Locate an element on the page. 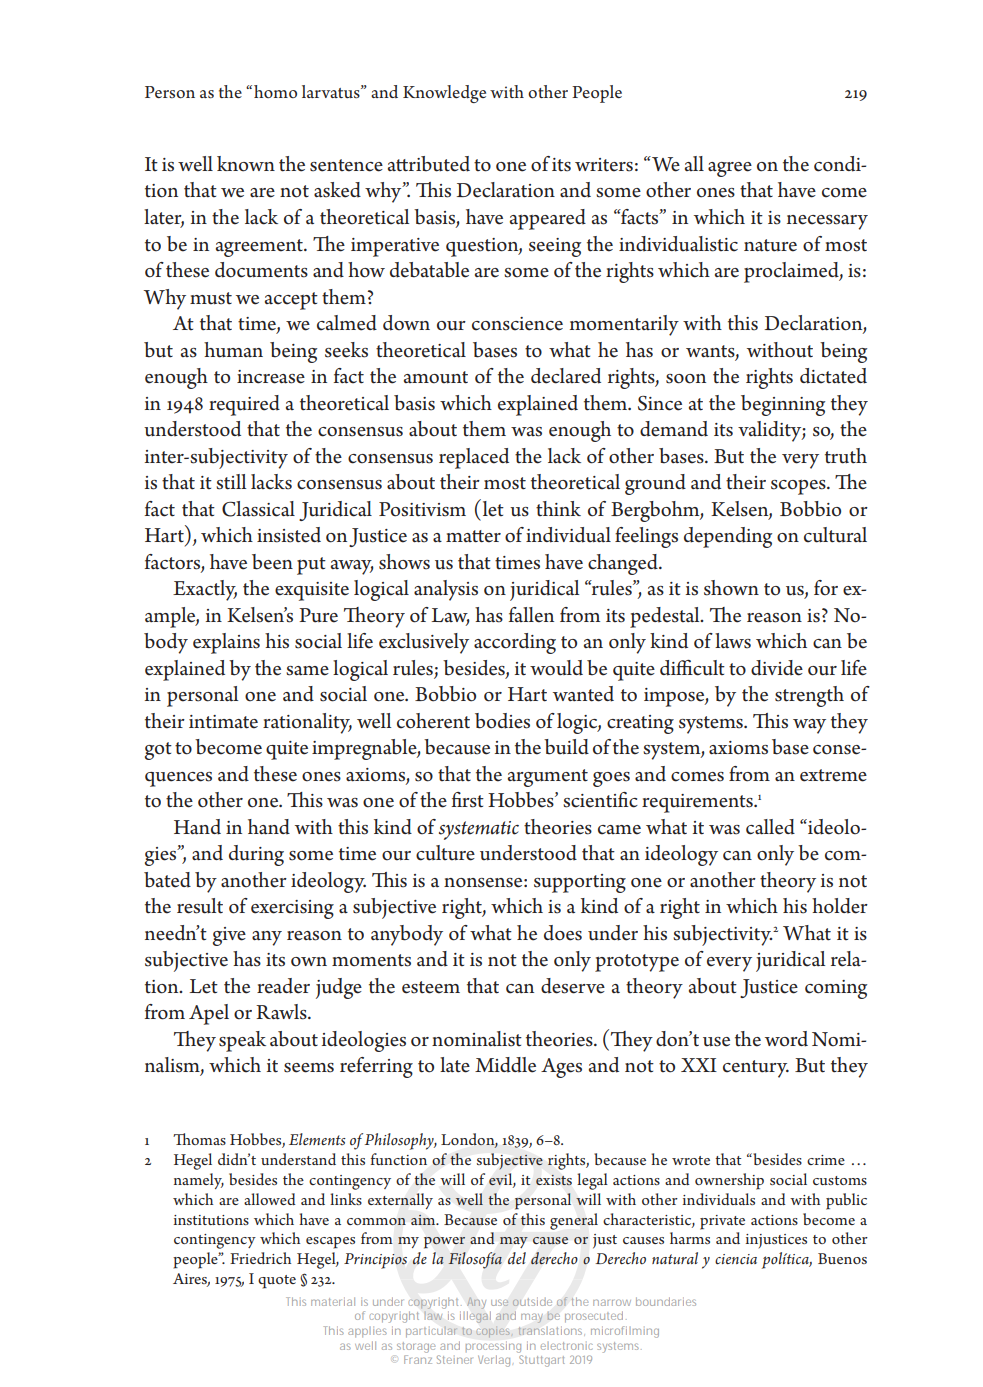 The height and width of the document is (1387, 983). Knowledge is located at coordinates (444, 94).
